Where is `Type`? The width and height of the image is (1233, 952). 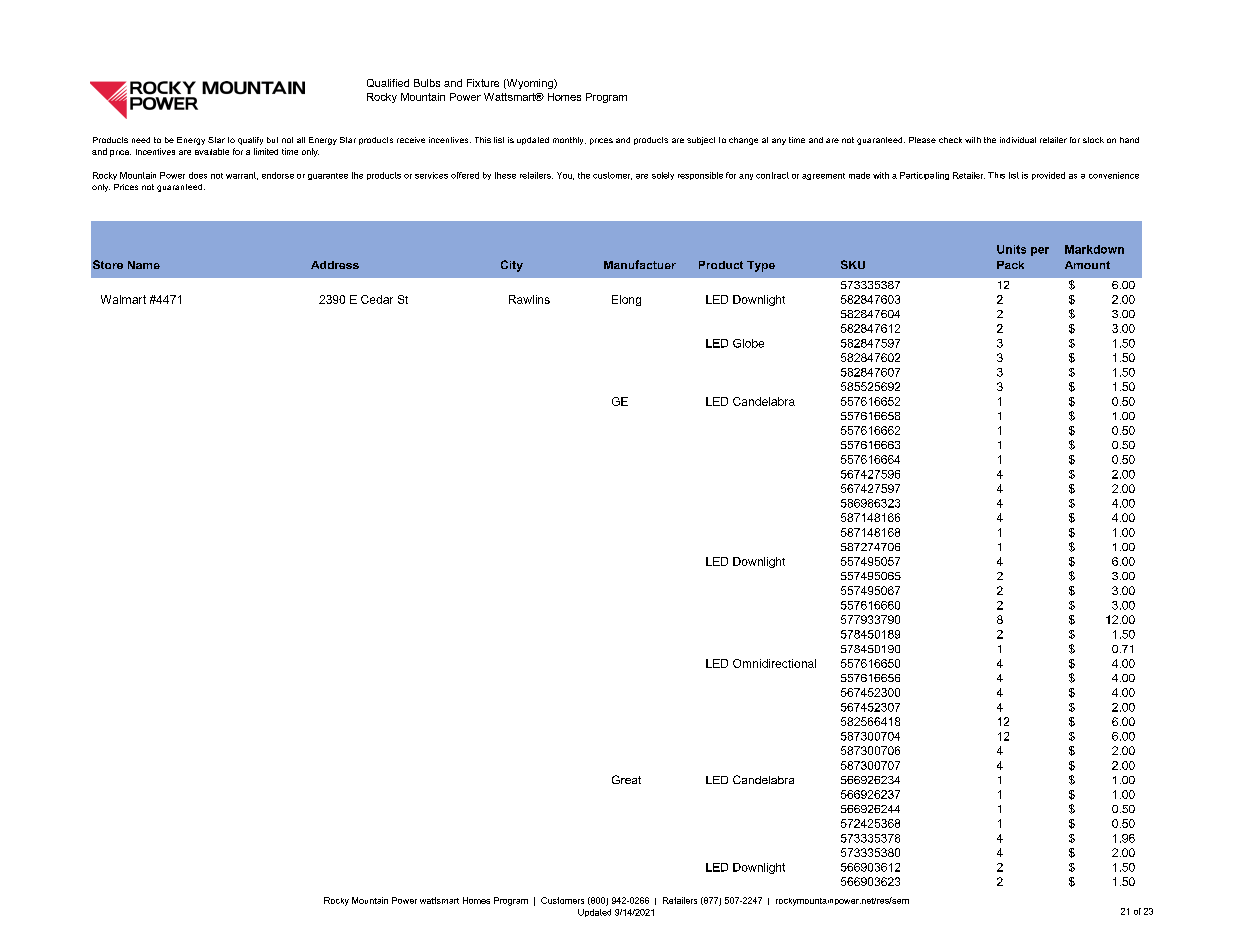 Type is located at coordinates (761, 266).
